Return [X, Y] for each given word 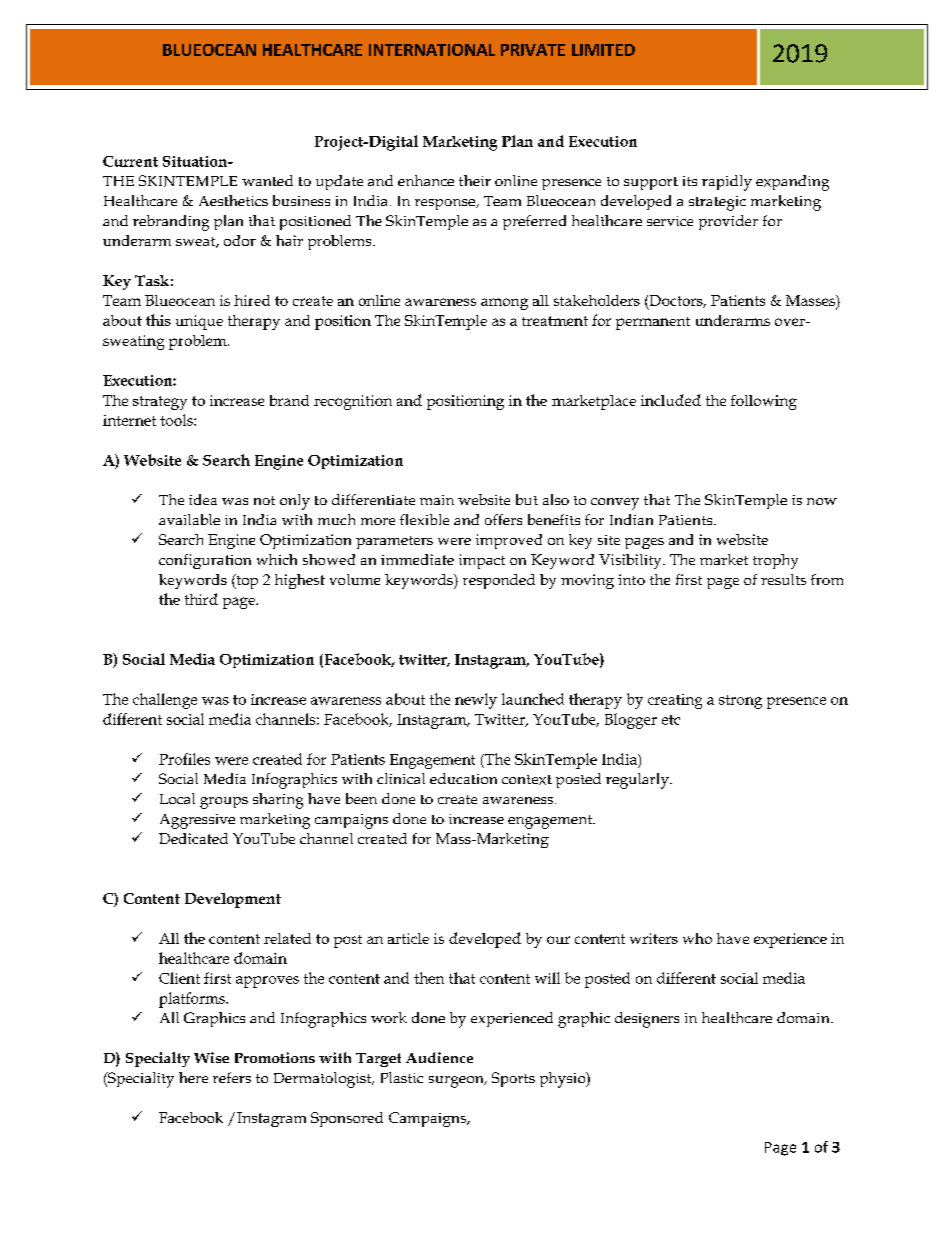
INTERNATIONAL [432, 50]
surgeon [457, 1082]
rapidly [727, 183]
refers [232, 1077]
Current [130, 161]
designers [647, 1020]
